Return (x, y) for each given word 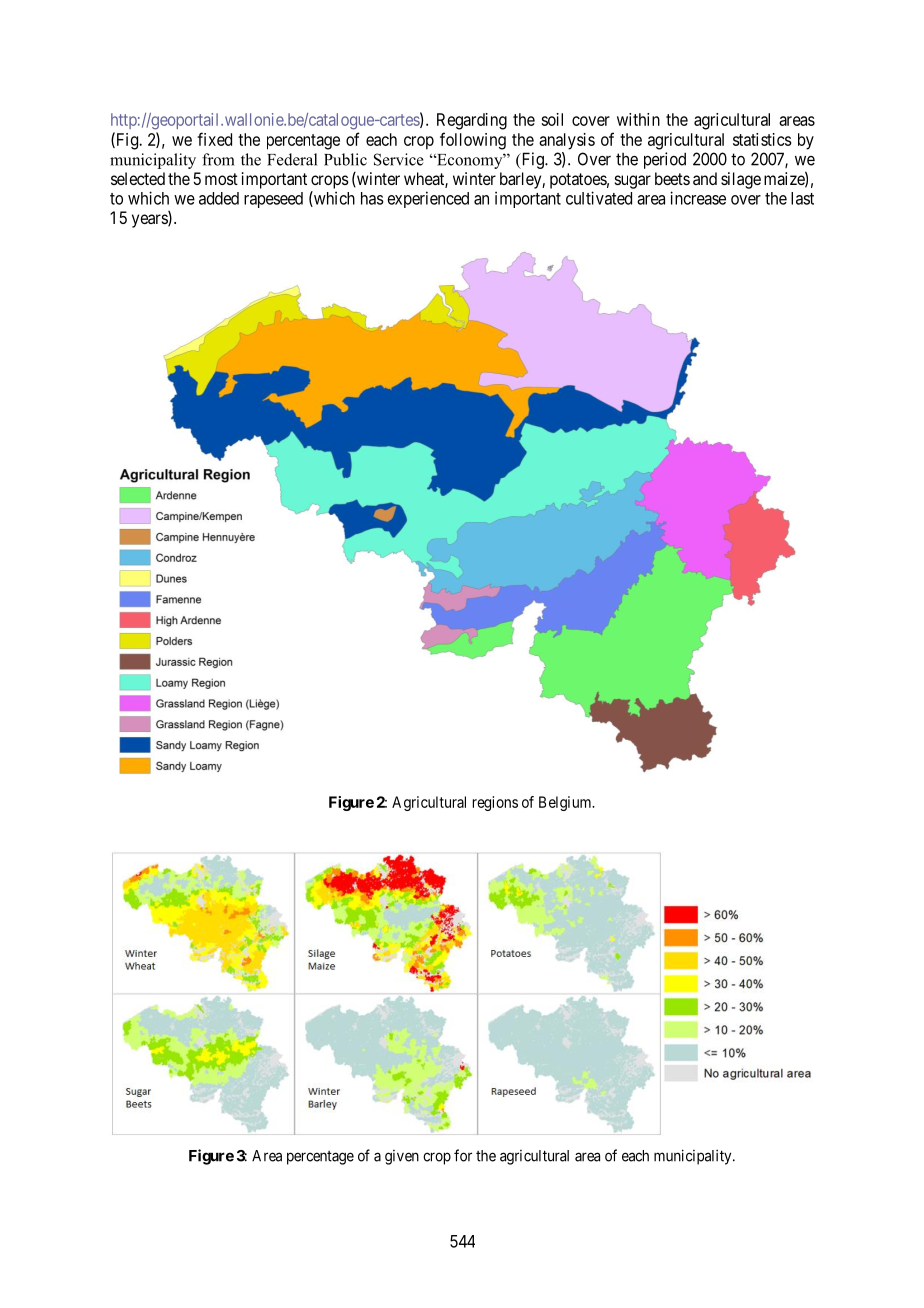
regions (495, 803)
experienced (428, 199)
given (402, 1157)
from (218, 159)
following (473, 141)
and (705, 178)
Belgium (566, 803)
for (463, 1155)
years (150, 221)
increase (698, 198)
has (372, 198)
